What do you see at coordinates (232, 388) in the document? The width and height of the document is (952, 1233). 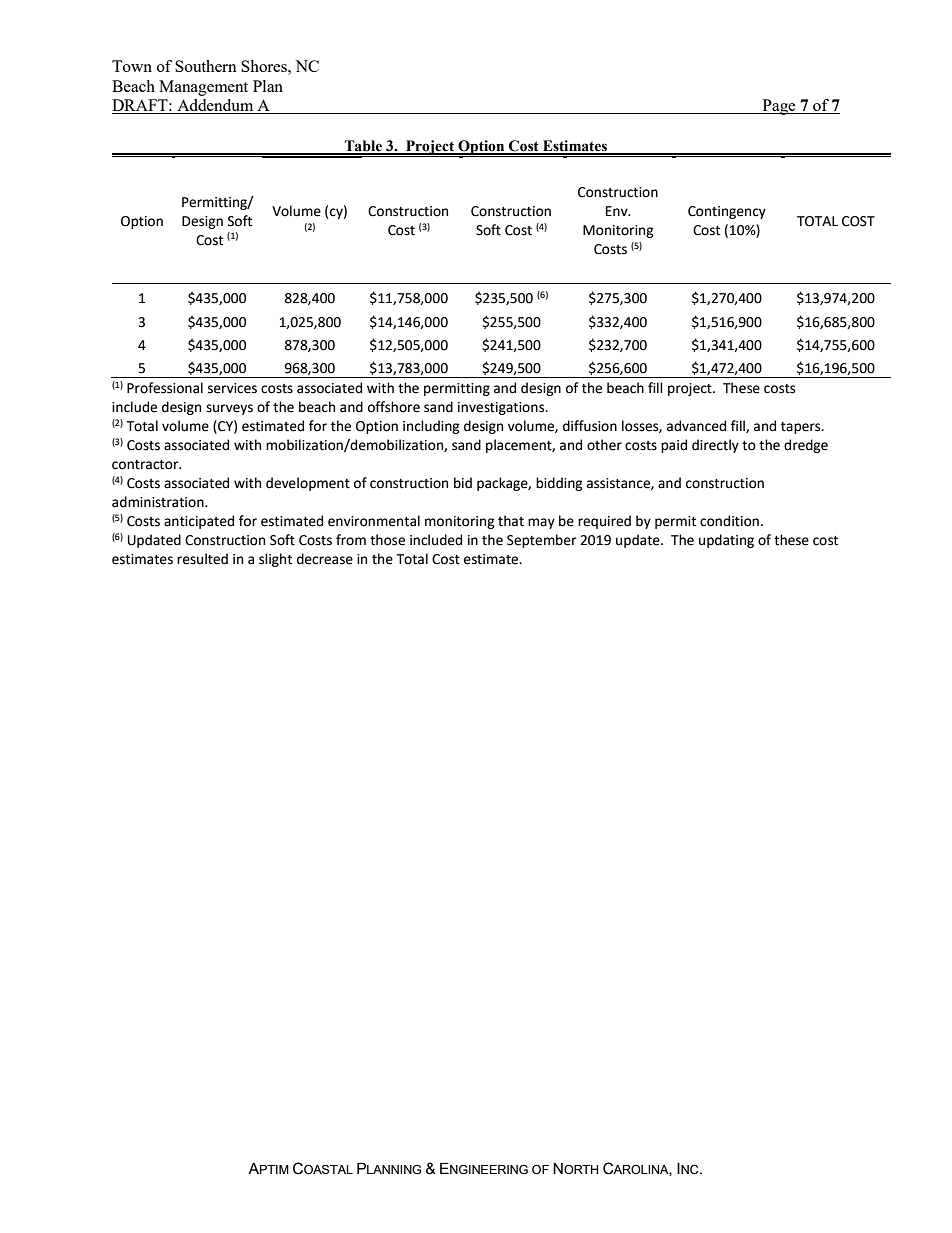 I see `services` at bounding box center [232, 388].
